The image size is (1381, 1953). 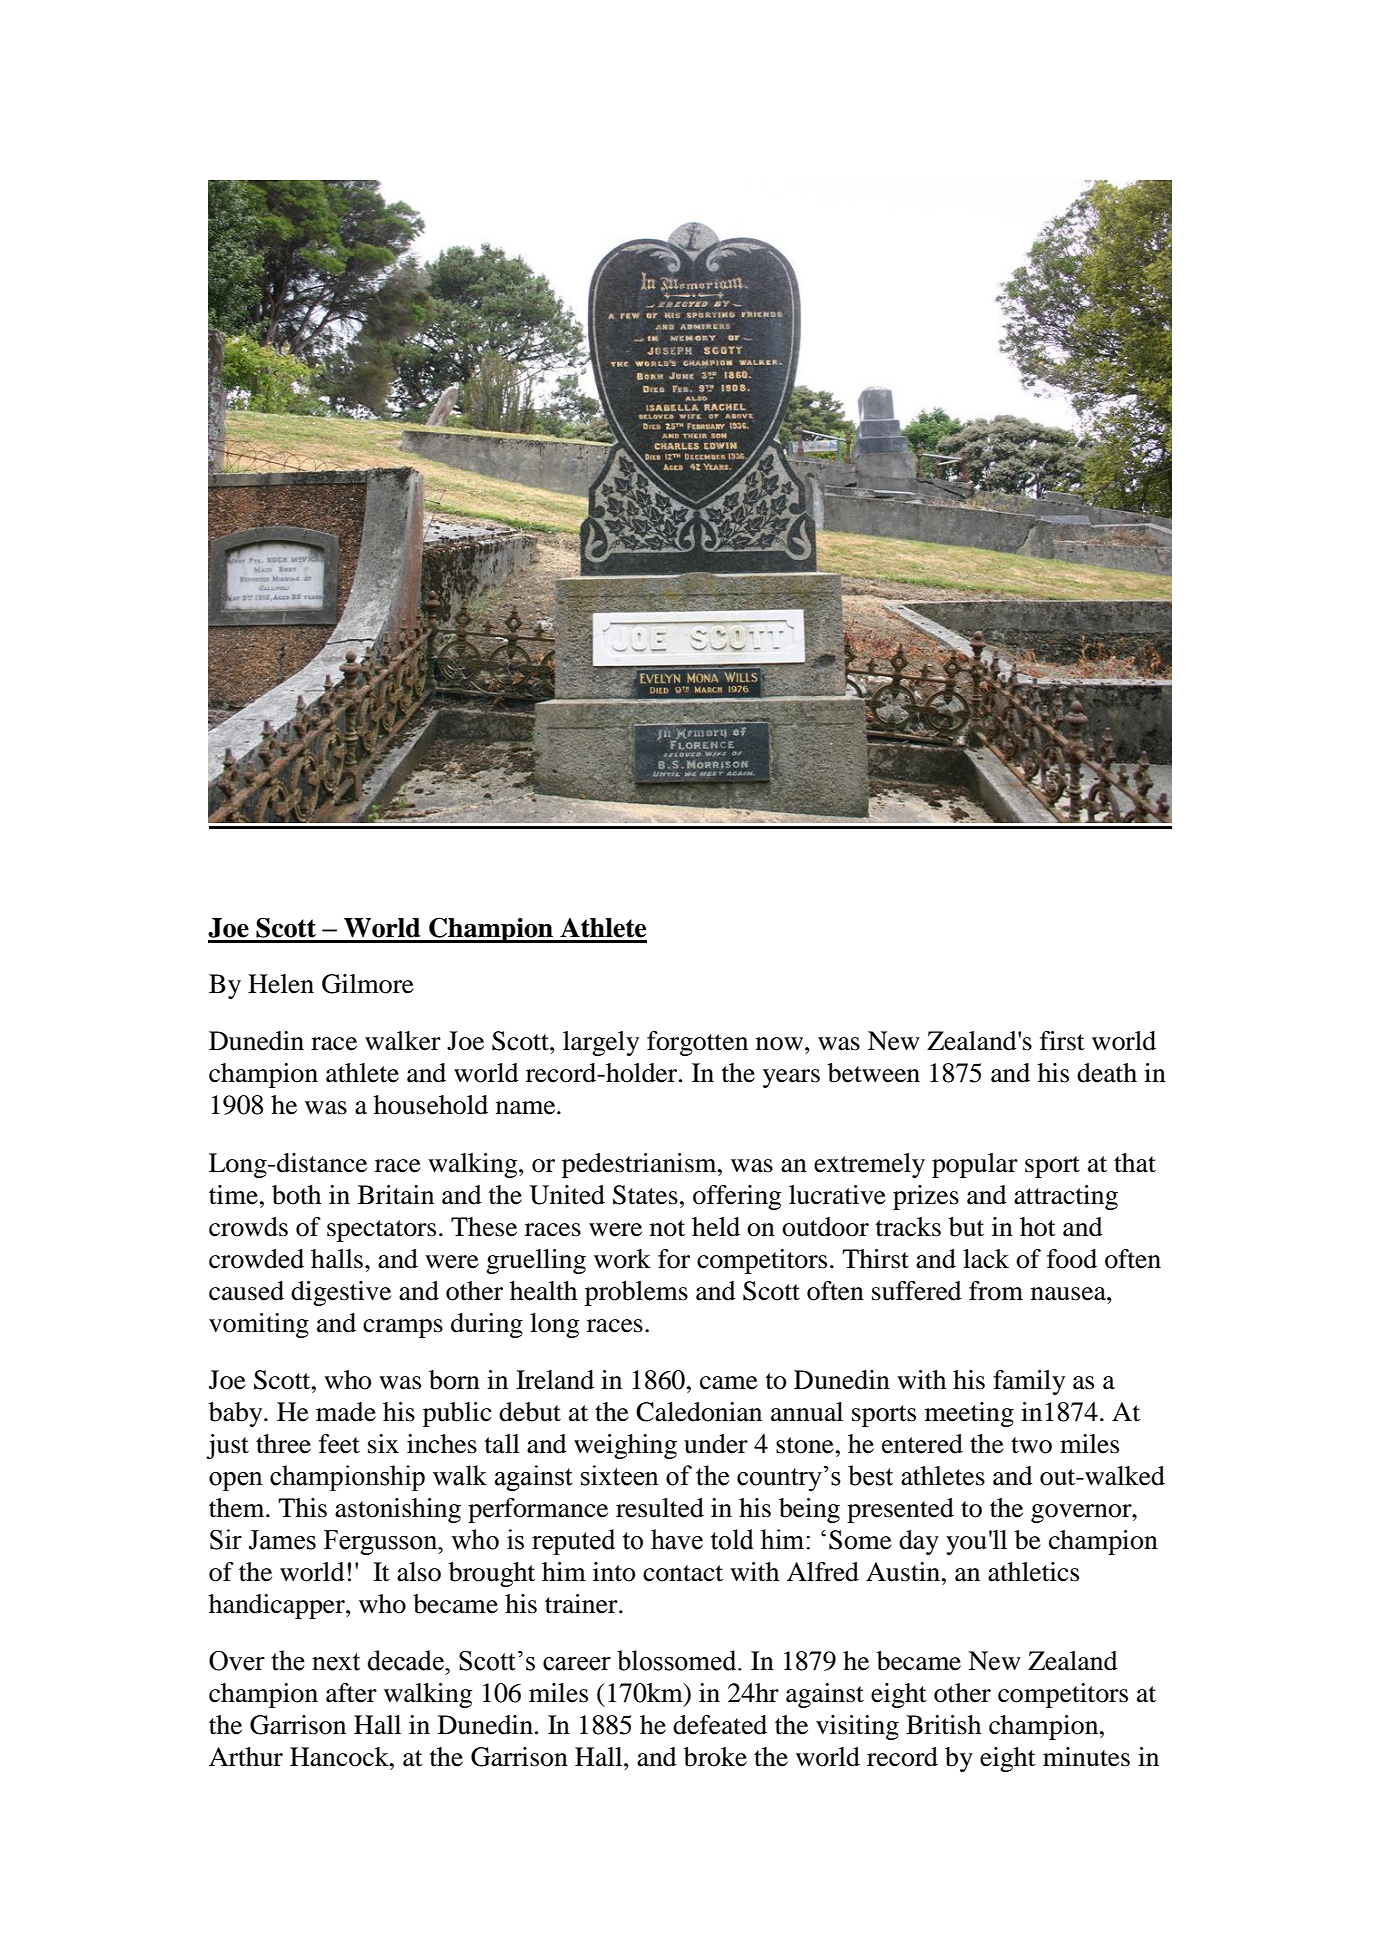 What do you see at coordinates (996, 1291) in the screenshot?
I see `from` at bounding box center [996, 1291].
